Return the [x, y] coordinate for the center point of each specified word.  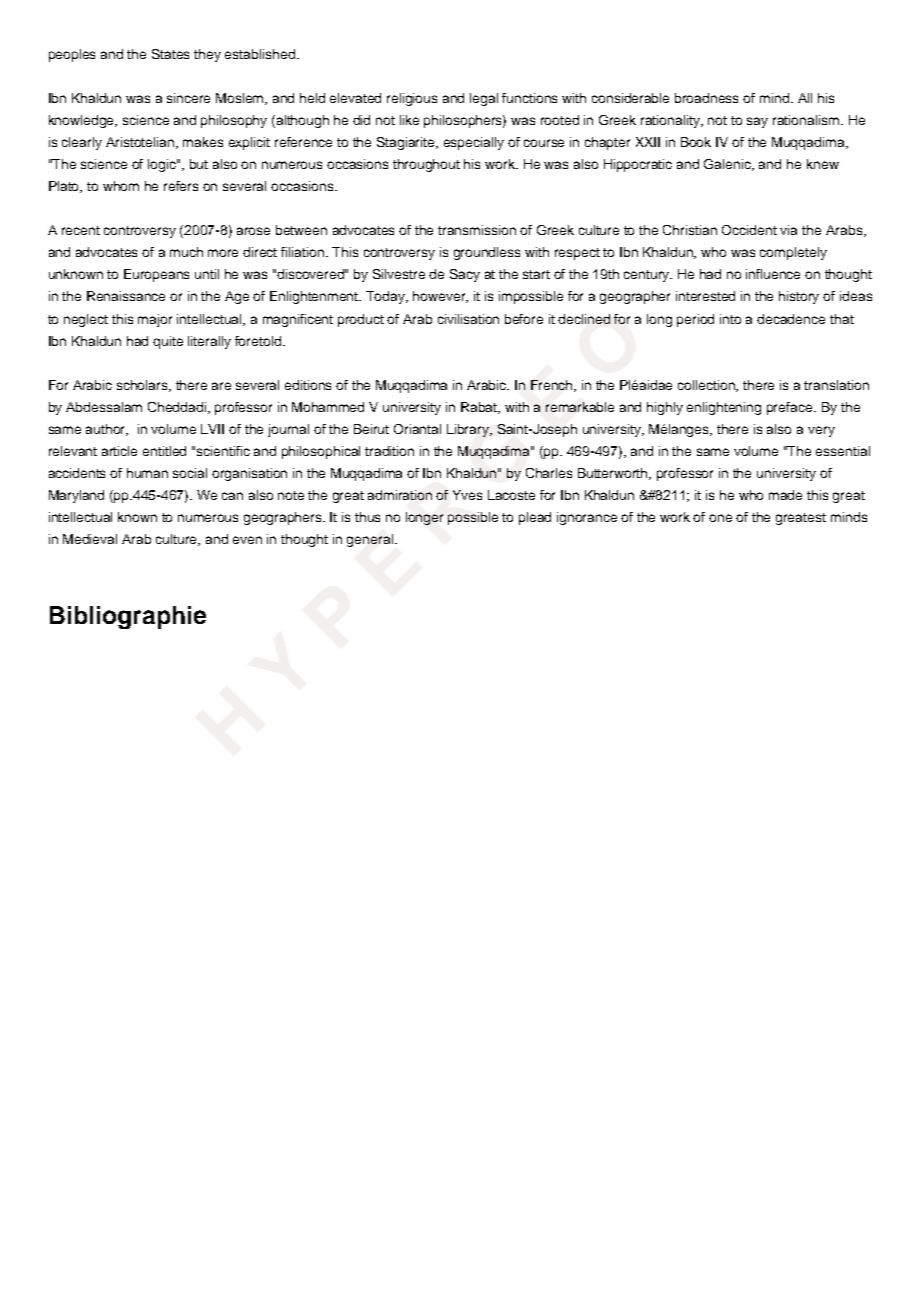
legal [484, 99]
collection [708, 386]
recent [81, 230]
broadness [706, 98]
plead [535, 518]
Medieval [90, 539]
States [170, 54]
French [553, 386]
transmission [477, 230]
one [720, 518]
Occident [749, 230]
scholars [144, 386]
